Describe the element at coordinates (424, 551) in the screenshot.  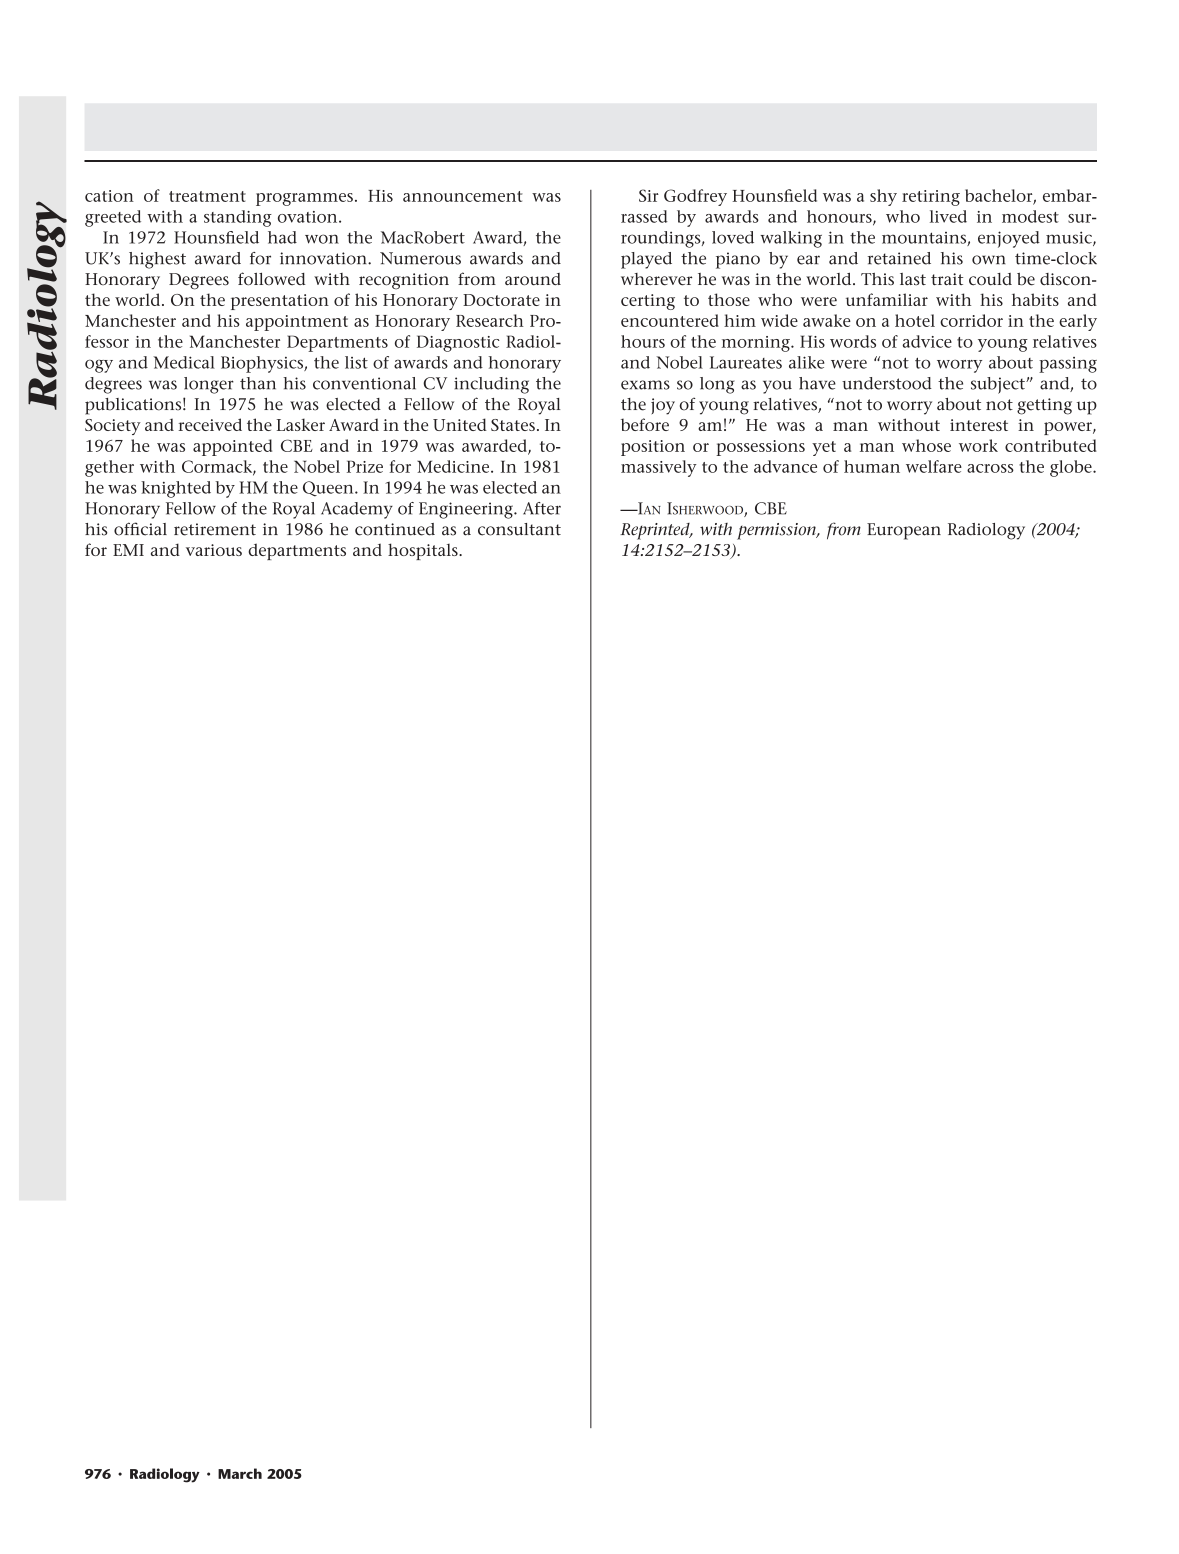
I see `hospitals` at that location.
